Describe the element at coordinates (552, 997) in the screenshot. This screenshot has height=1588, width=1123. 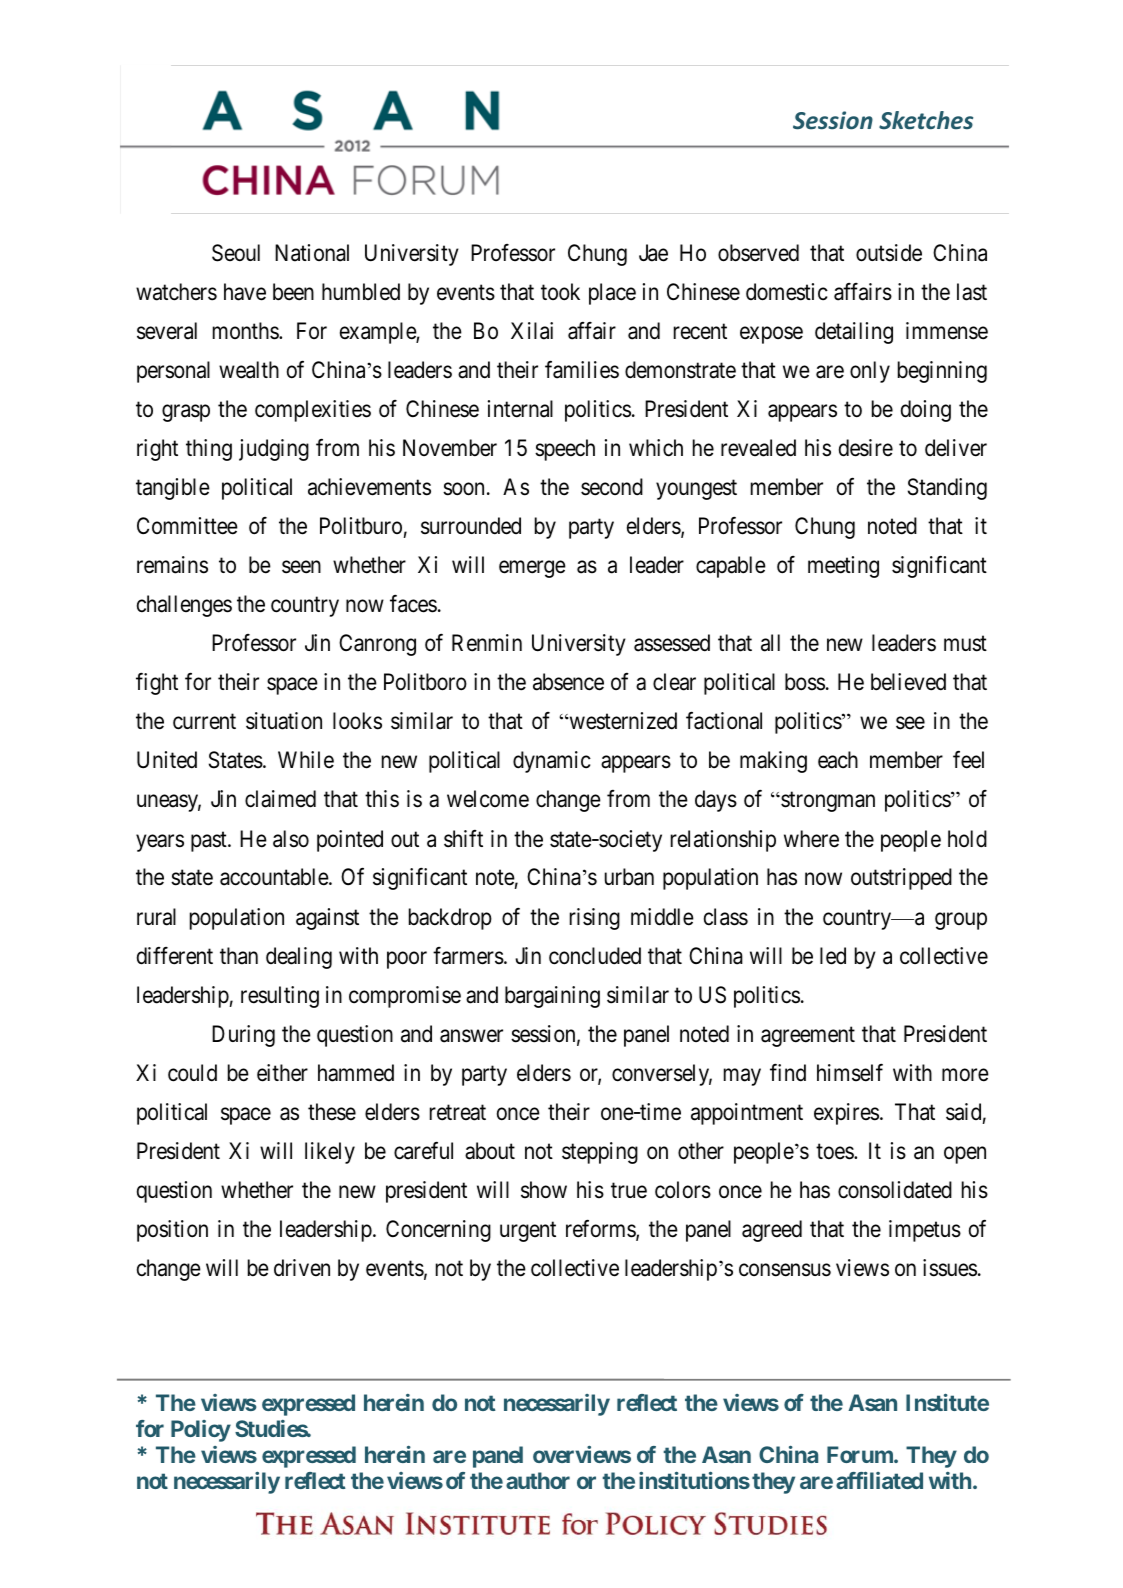
I see `bargaining` at that location.
